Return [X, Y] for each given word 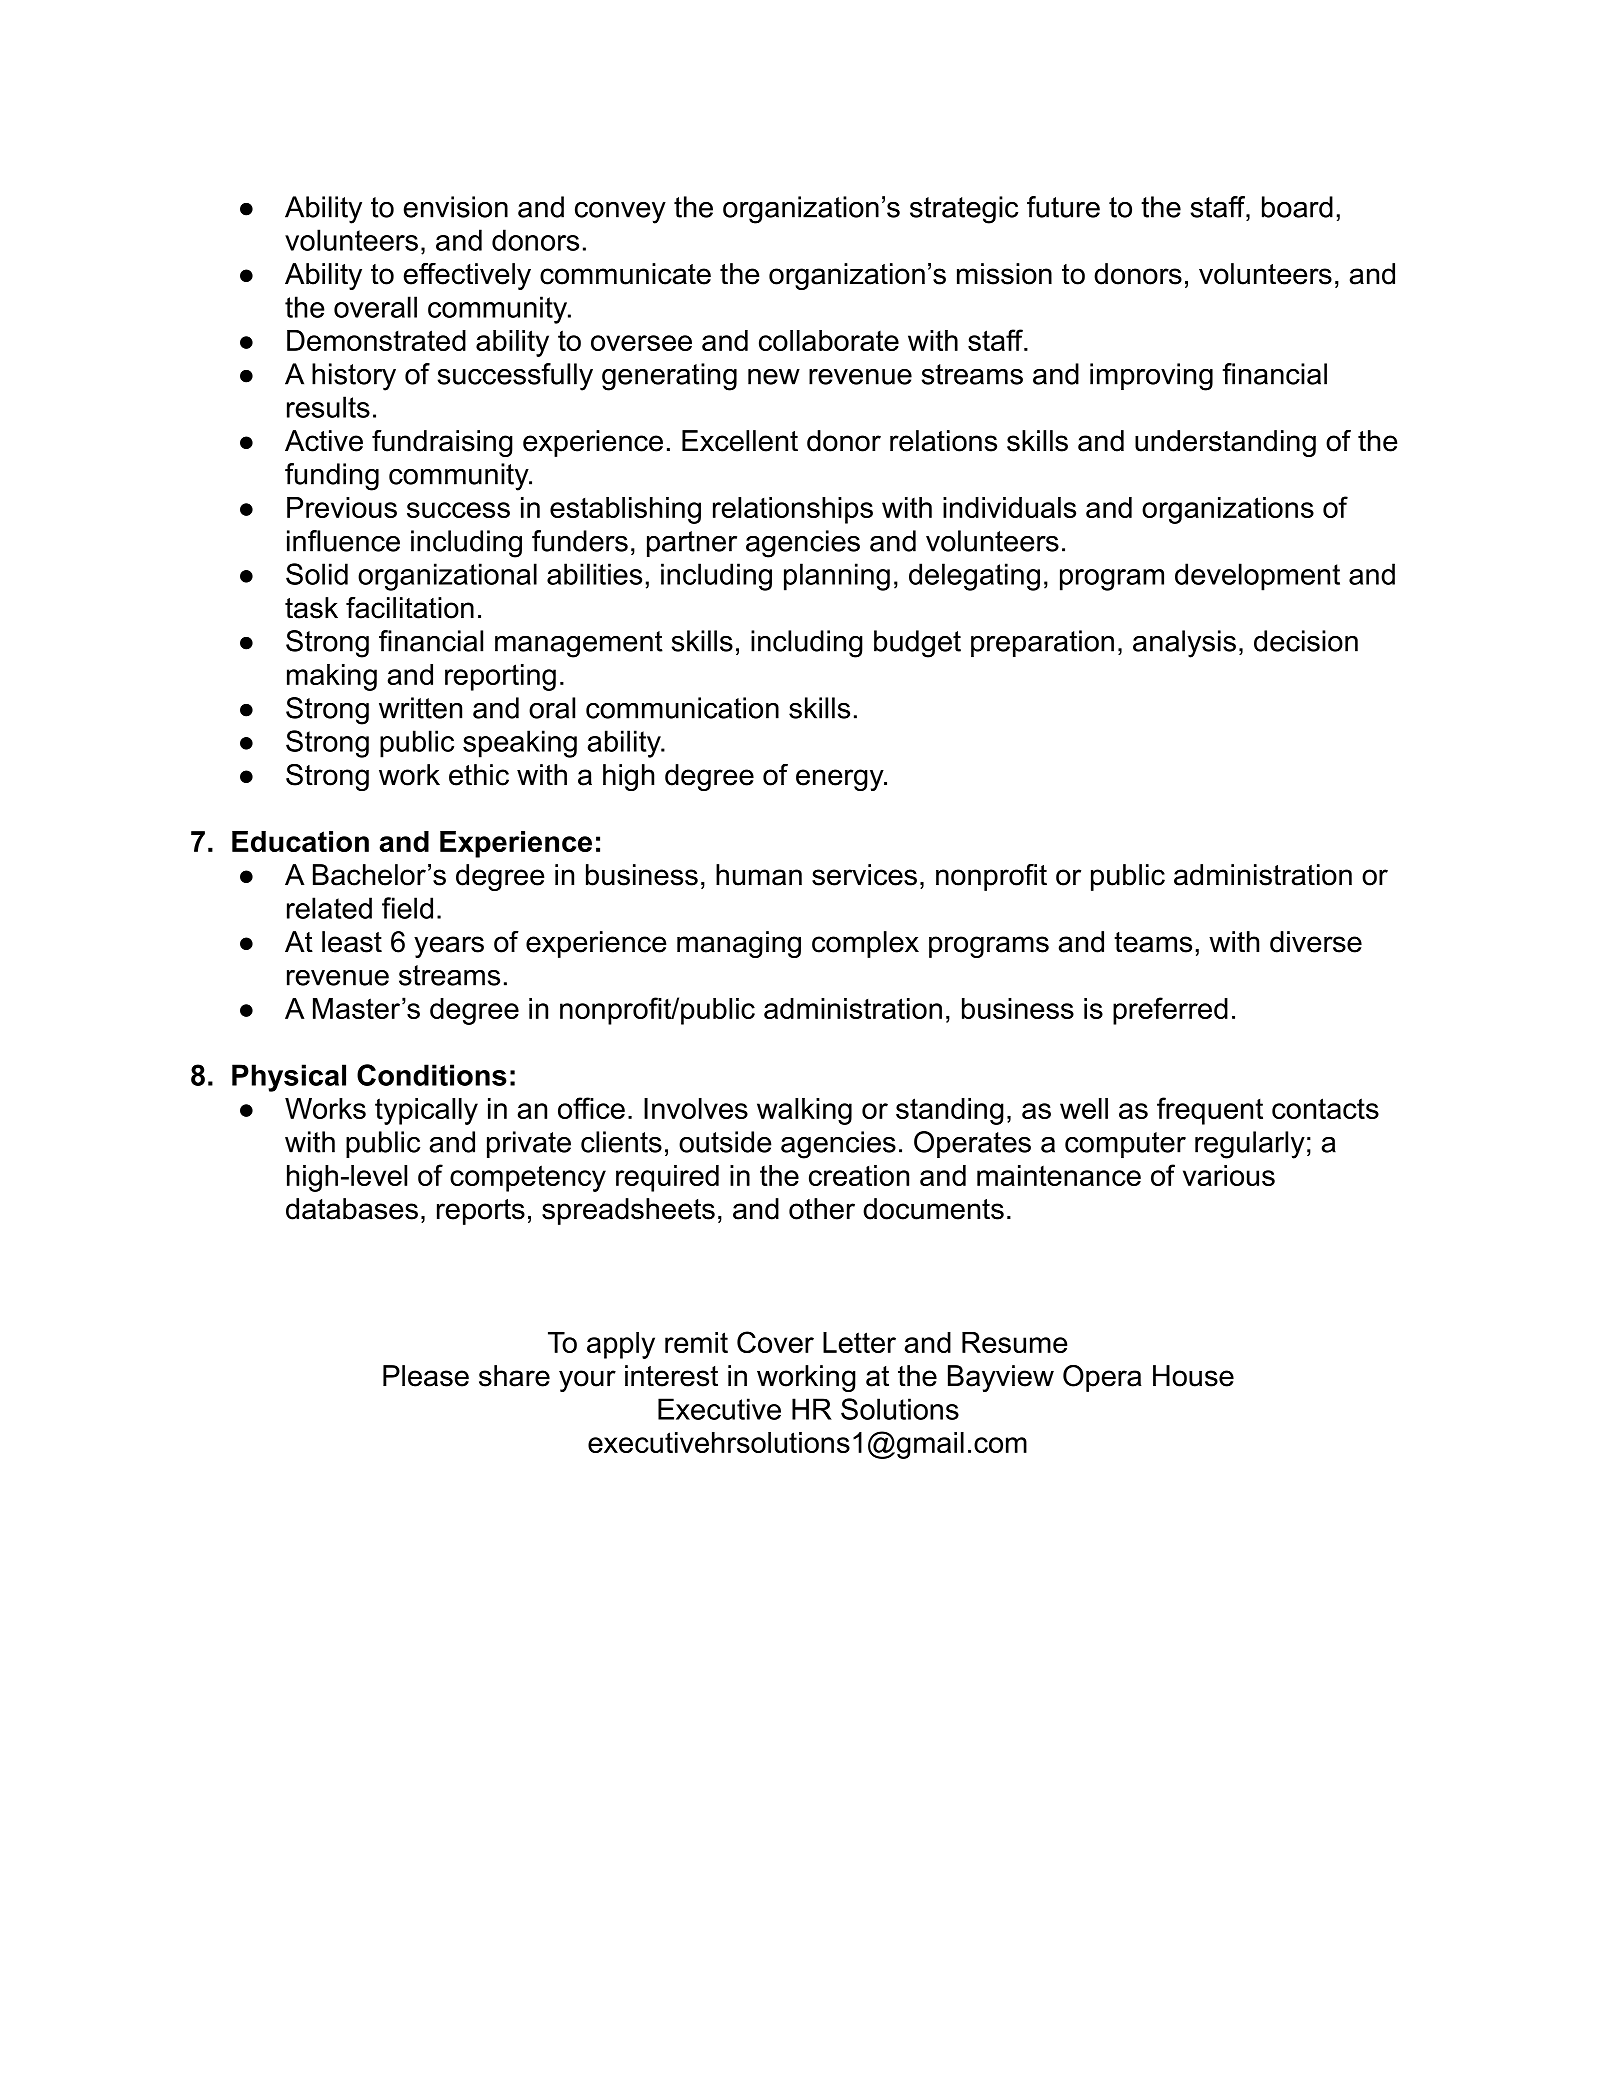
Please [426, 1376]
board [1297, 207]
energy [841, 780]
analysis [1184, 644]
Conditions [432, 1075]
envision [456, 207]
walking [804, 1111]
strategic [964, 210]
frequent [1210, 1111]
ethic [479, 775]
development [1257, 577]
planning [837, 577]
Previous [342, 507]
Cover [775, 1342]
